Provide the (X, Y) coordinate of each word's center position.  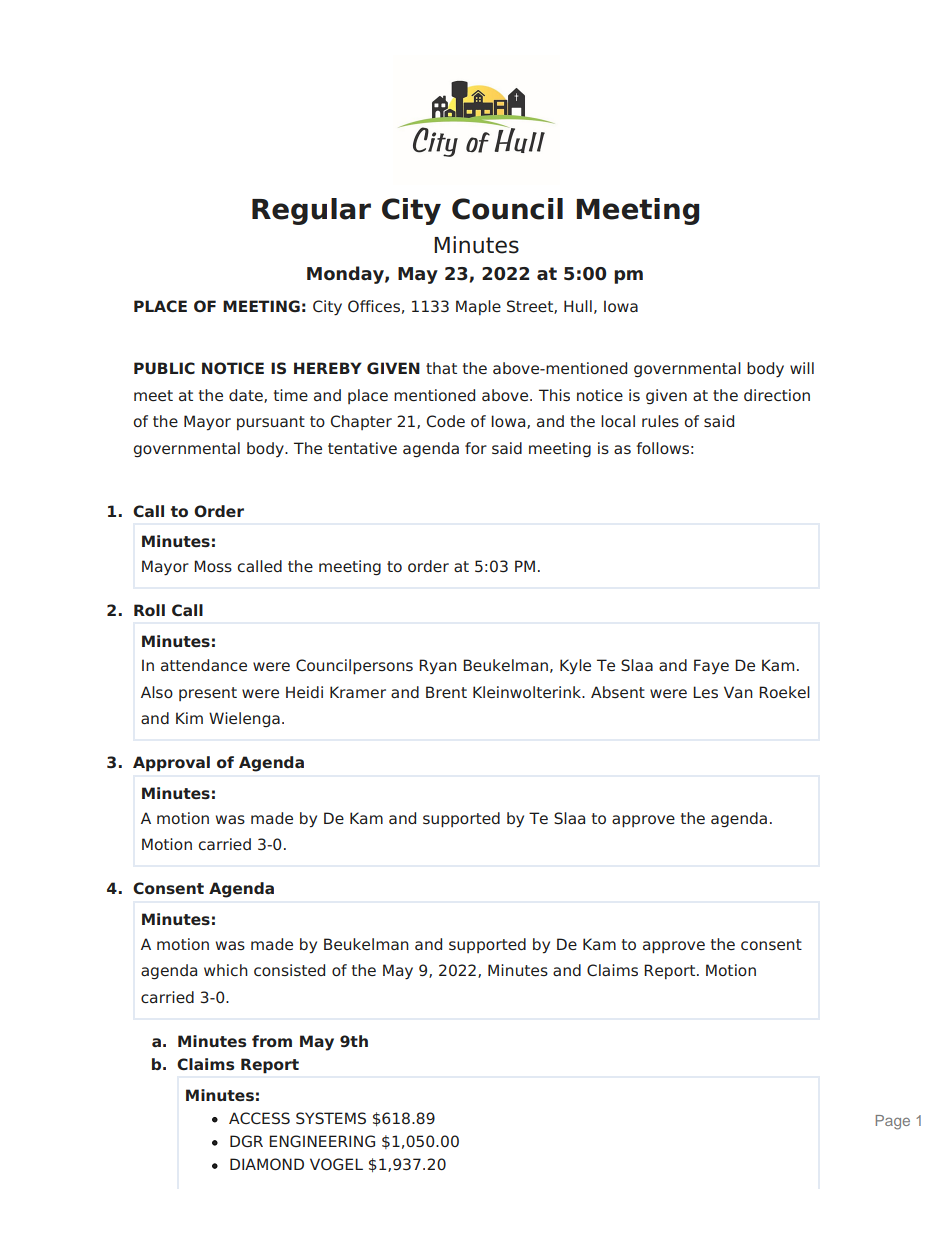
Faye (711, 666)
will (802, 368)
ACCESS (259, 1118)
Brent (446, 692)
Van (738, 692)
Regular (311, 211)
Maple (478, 307)
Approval (171, 764)
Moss (213, 566)
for (476, 448)
